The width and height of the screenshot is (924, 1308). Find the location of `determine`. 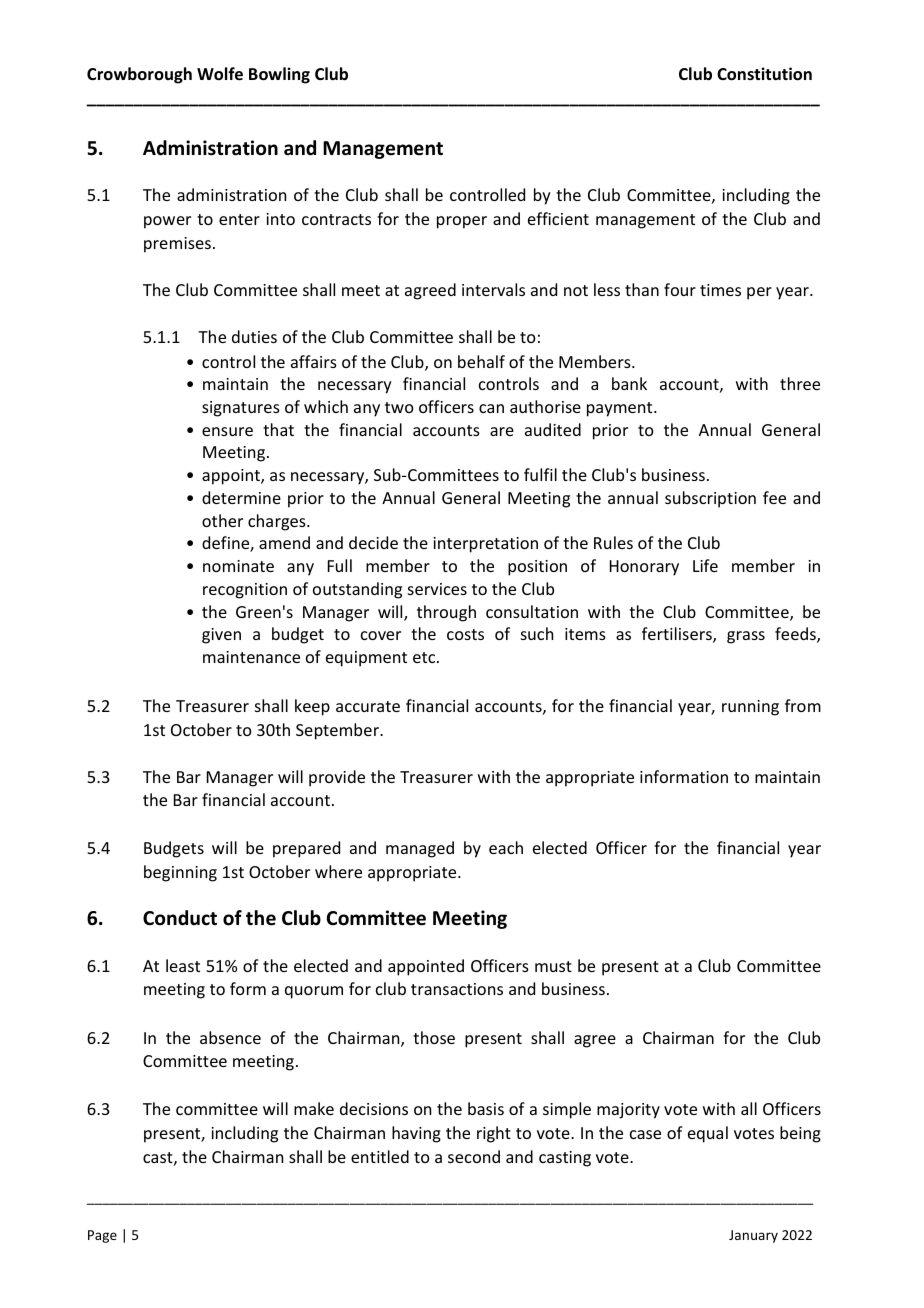

determine is located at coordinates (241, 497).
